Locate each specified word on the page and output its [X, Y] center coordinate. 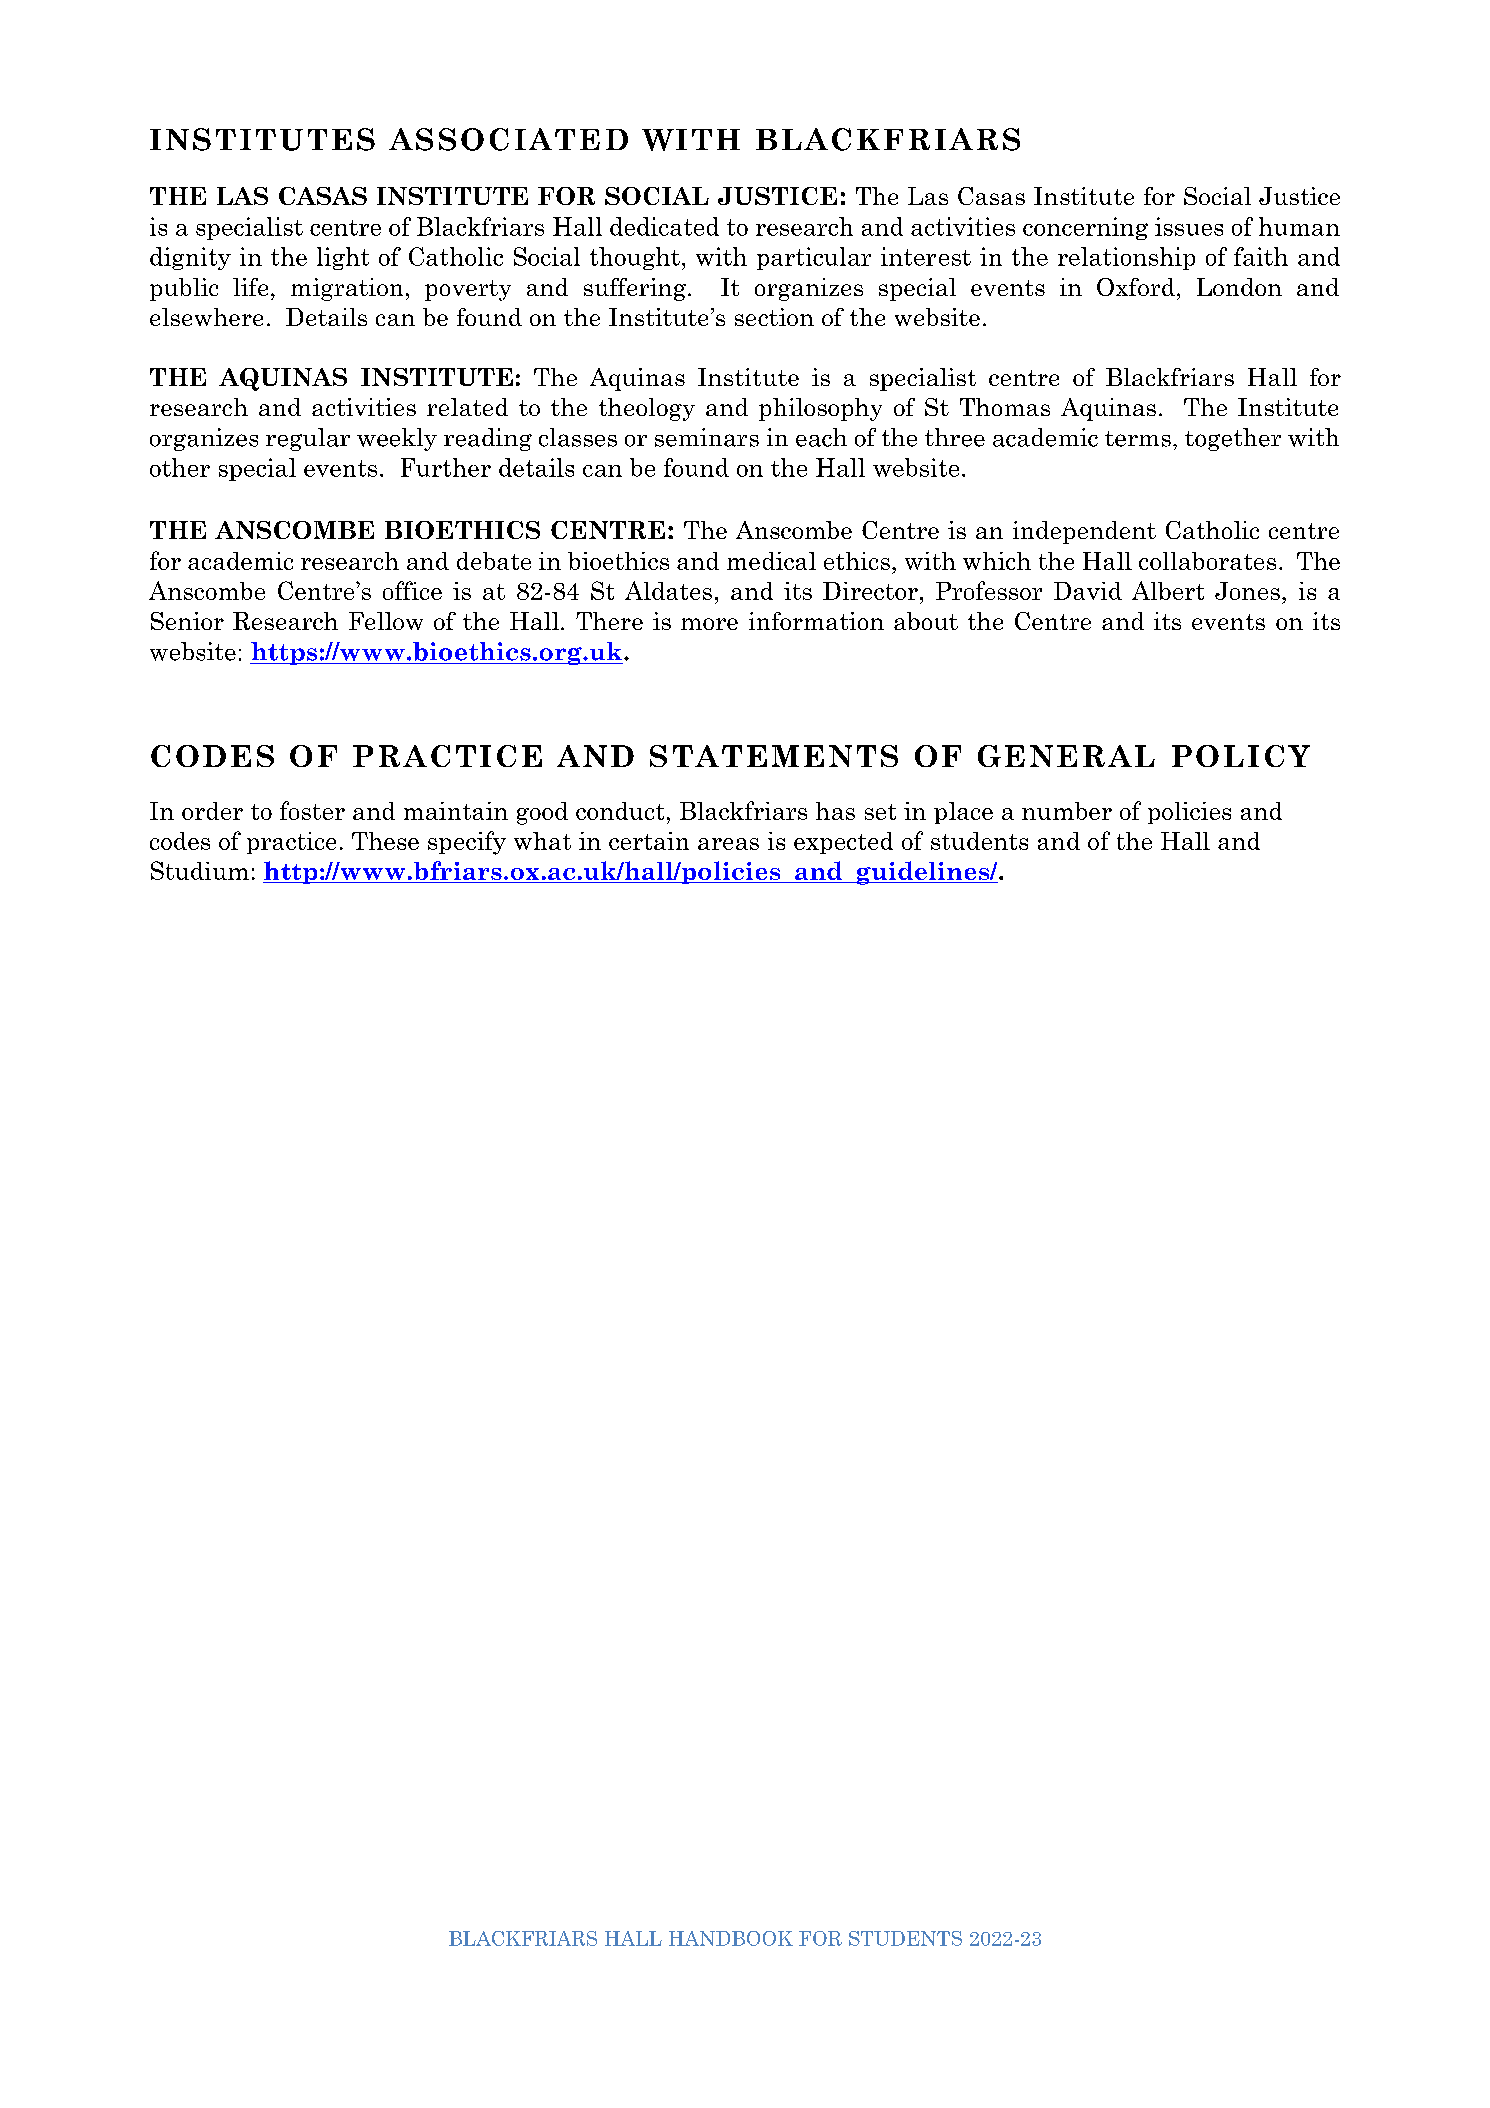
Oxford [1136, 287]
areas [728, 844]
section [774, 317]
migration [347, 289]
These [385, 841]
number [1067, 811]
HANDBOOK [731, 1938]
